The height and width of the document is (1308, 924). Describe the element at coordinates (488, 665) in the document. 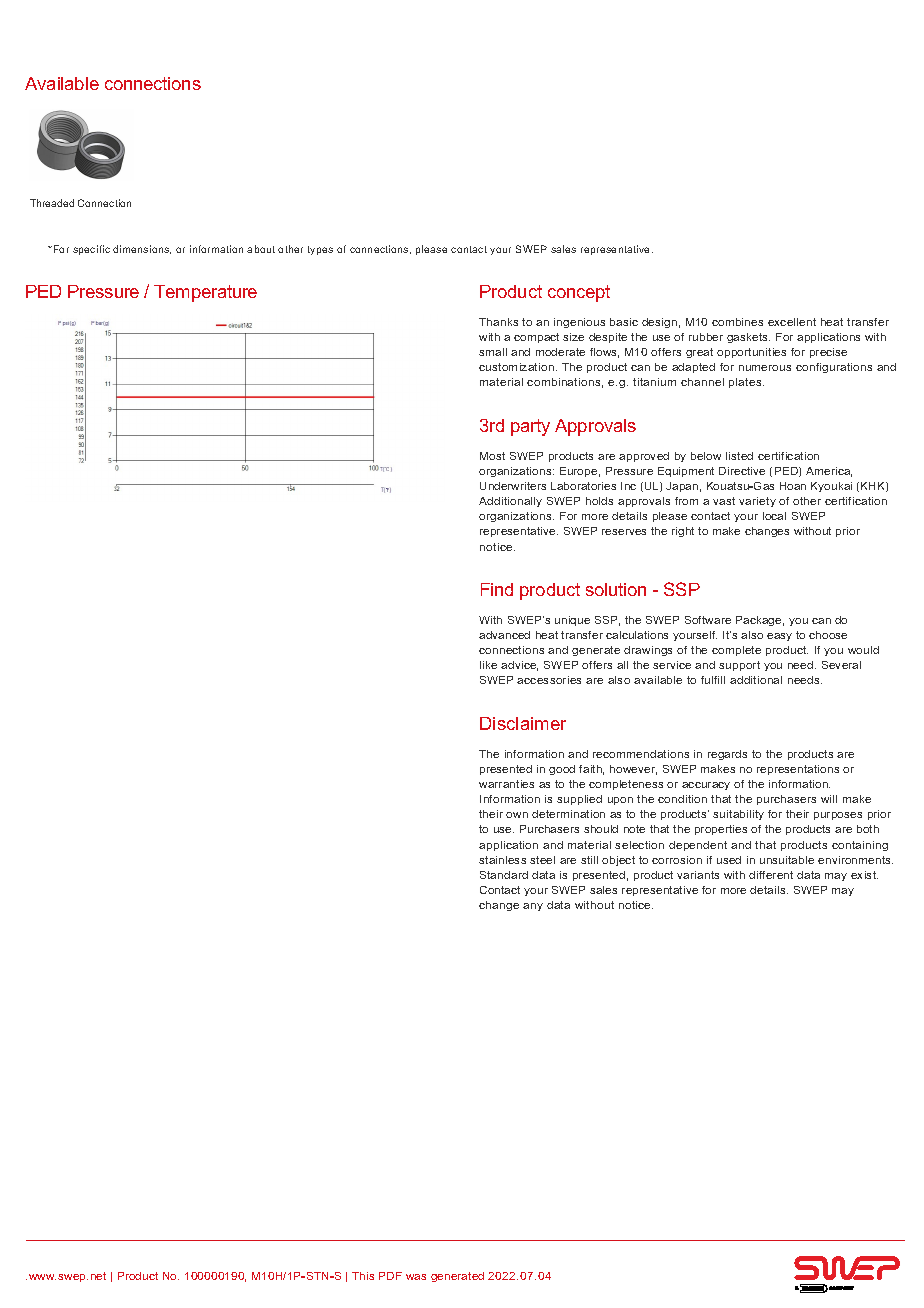

I see `like` at that location.
